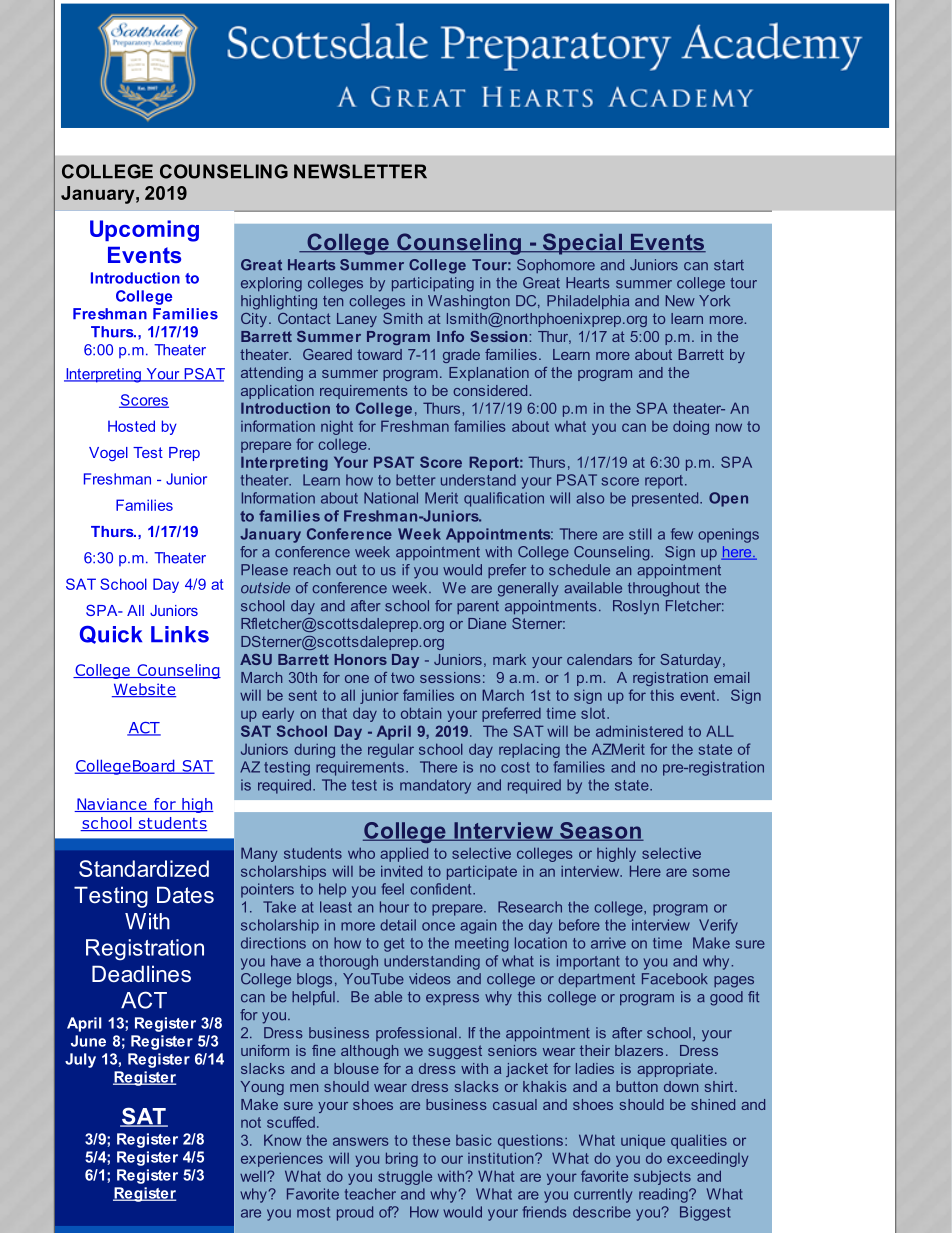  Describe the element at coordinates (144, 231) in the screenshot. I see `Upcoming` at that location.
